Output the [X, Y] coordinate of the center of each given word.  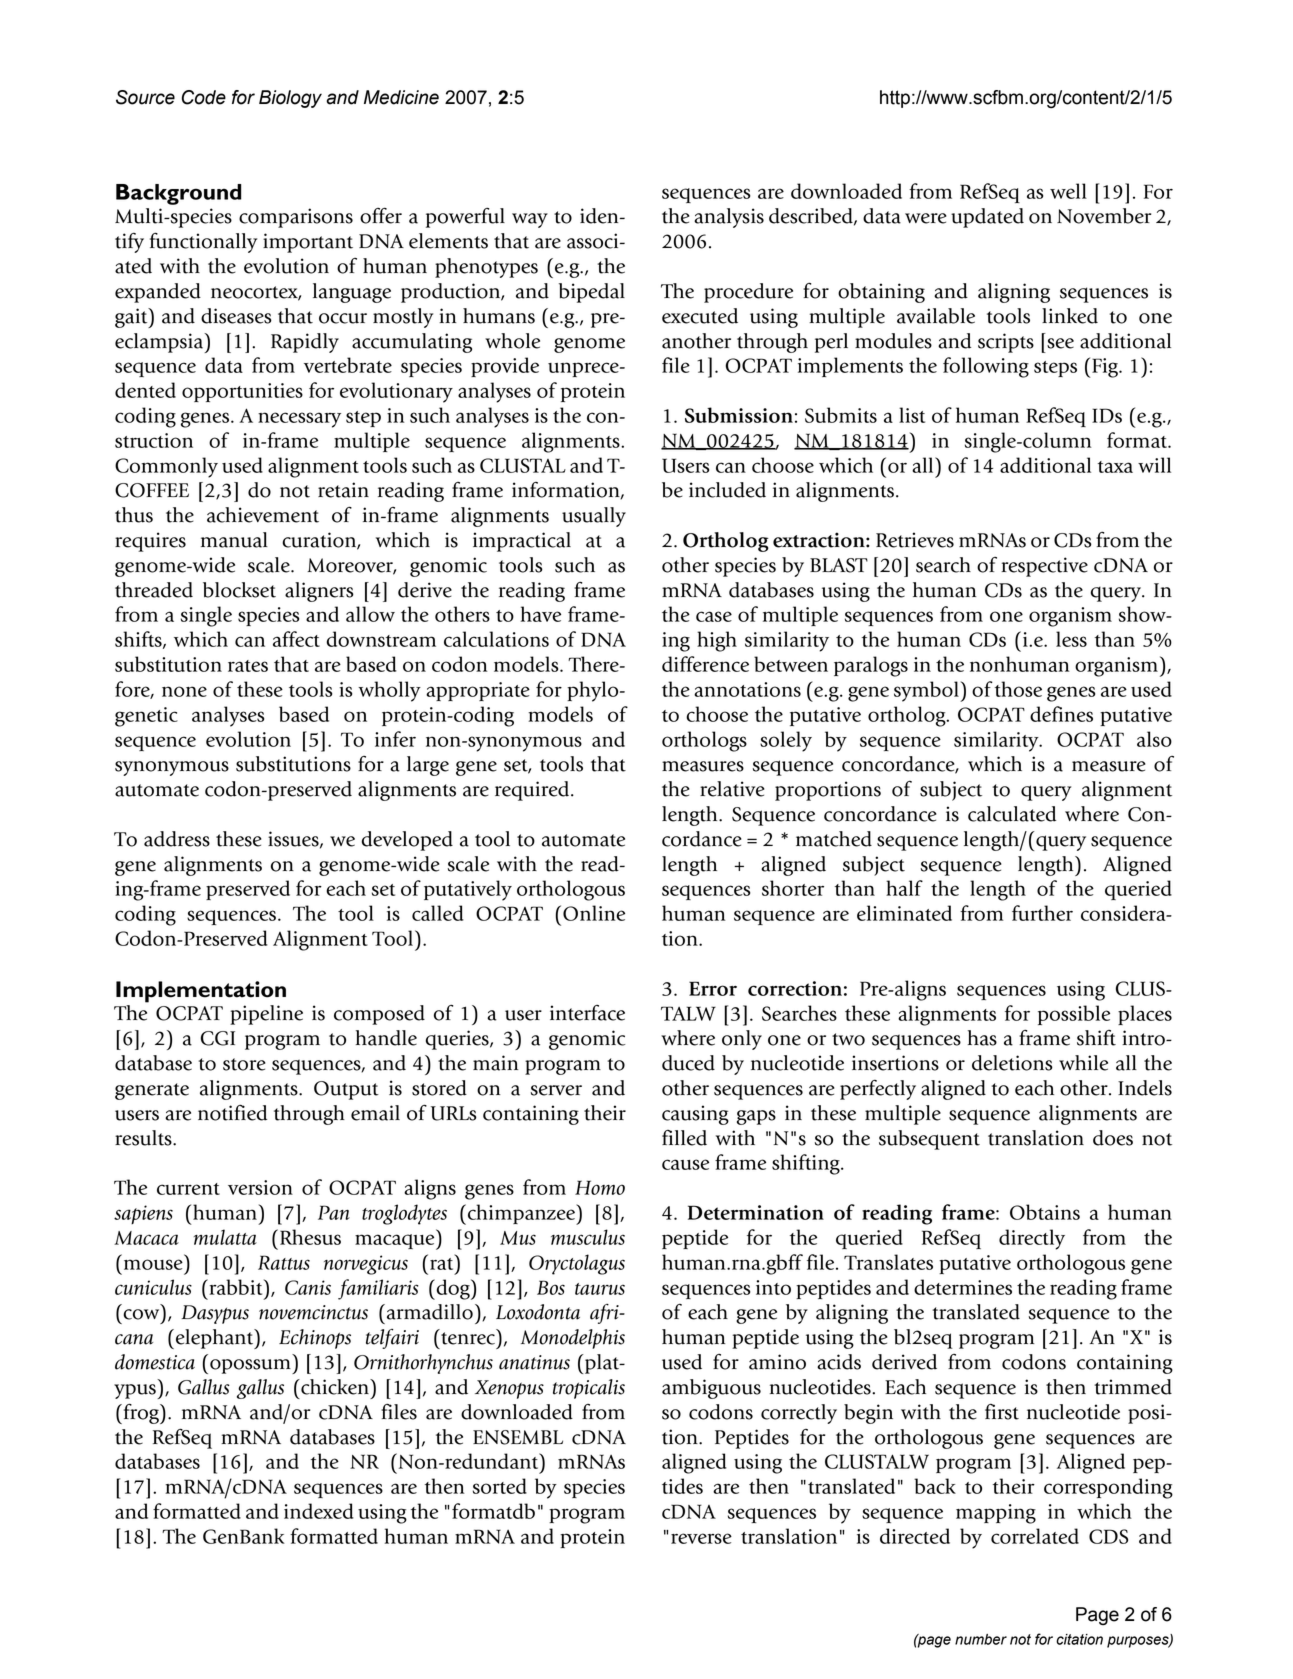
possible [1074, 1015]
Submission [739, 415]
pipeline [266, 1015]
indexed [319, 1511]
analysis [729, 218]
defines [1061, 714]
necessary [299, 420]
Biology [290, 99]
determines [963, 1287]
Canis [308, 1287]
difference [705, 664]
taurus [600, 1289]
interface [587, 1013]
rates [248, 666]
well [1068, 191]
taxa [1115, 467]
